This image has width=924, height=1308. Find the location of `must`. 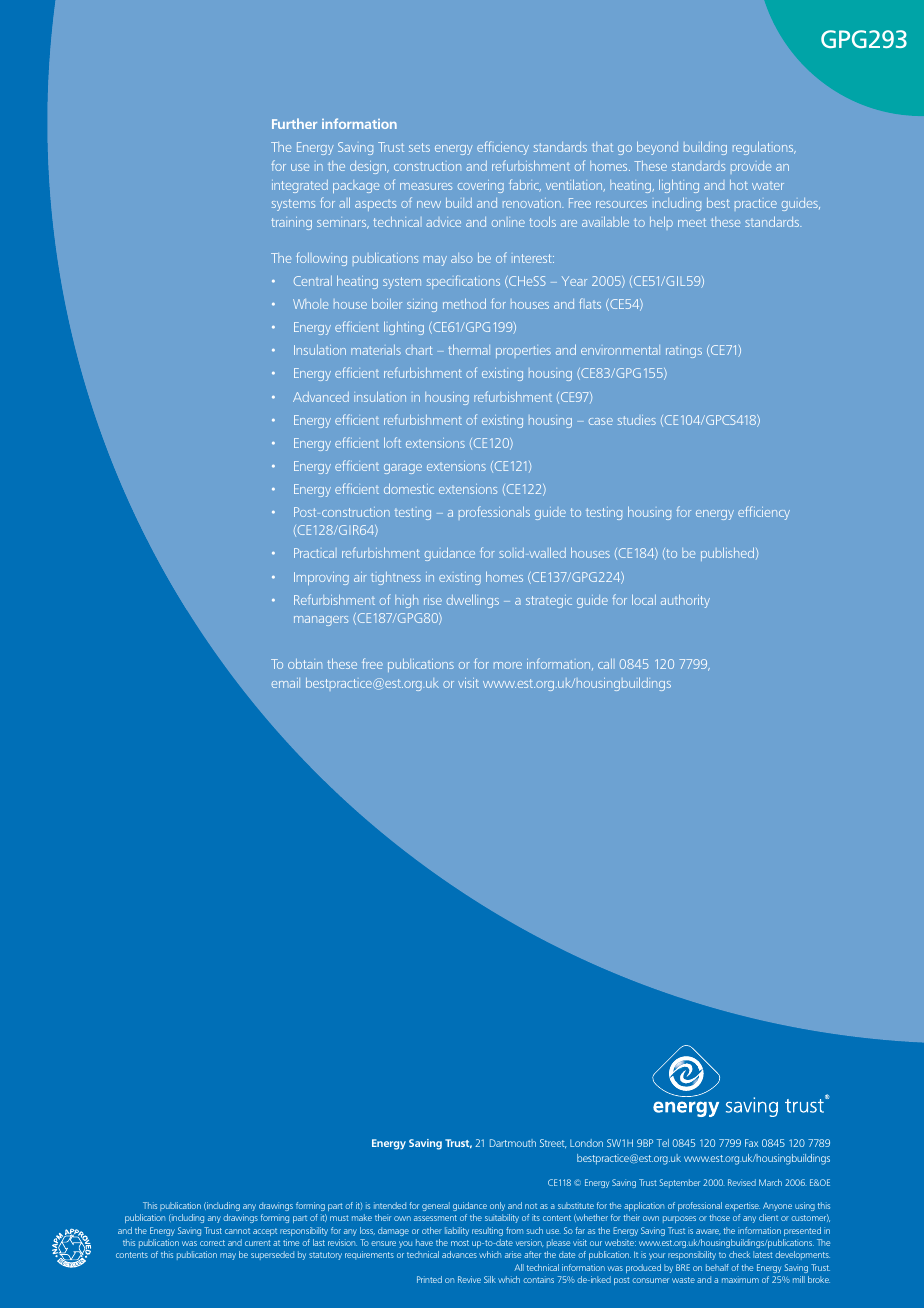

must is located at coordinates (339, 1218).
